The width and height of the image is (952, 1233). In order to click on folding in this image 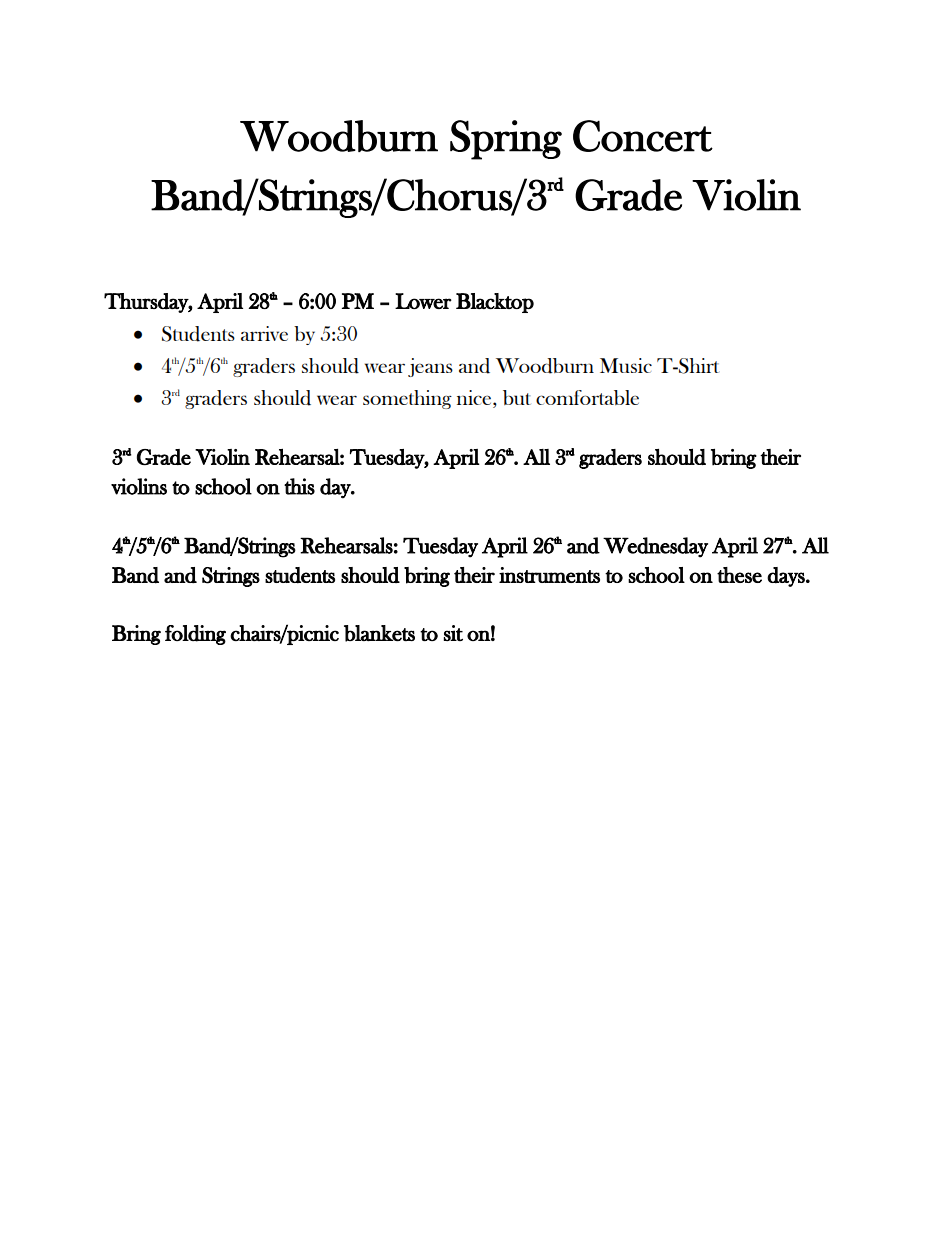, I will do `click(195, 635)`.
